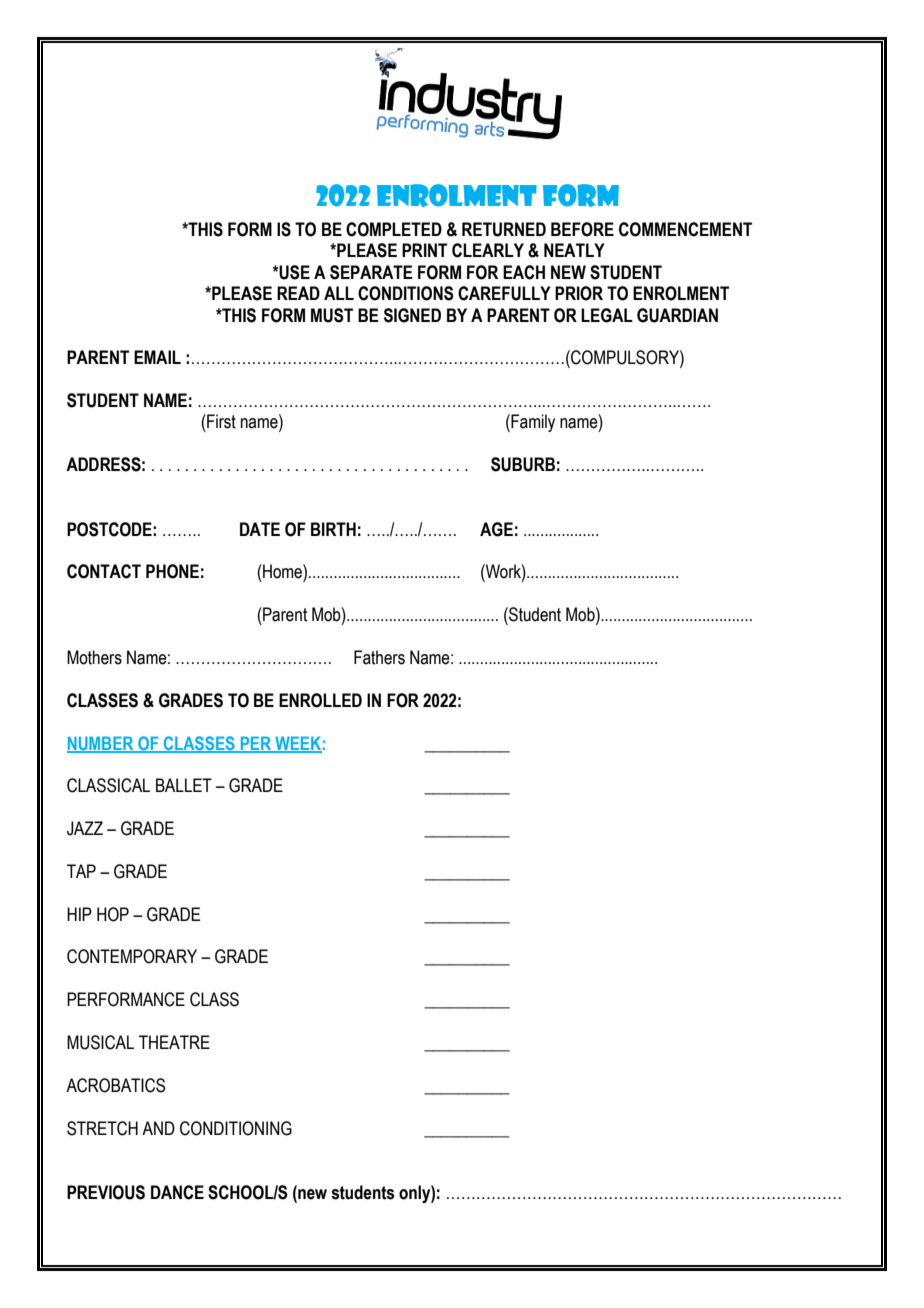 This document has height=1308, width=924. What do you see at coordinates (371, 272) in the document?
I see `SEPARATE` at bounding box center [371, 272].
